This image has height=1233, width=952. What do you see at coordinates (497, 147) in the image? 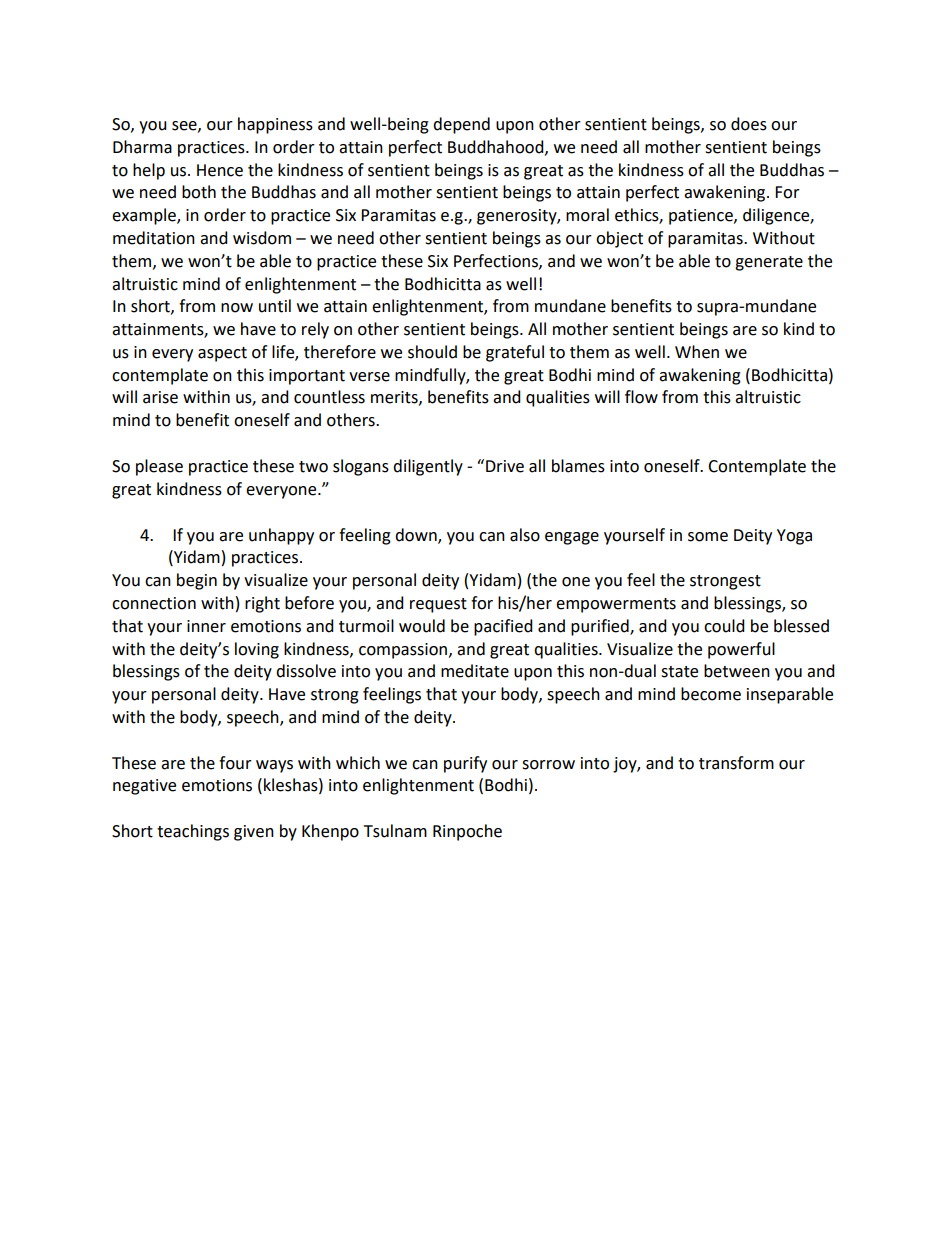
I see `Buddhahood` at bounding box center [497, 147].
